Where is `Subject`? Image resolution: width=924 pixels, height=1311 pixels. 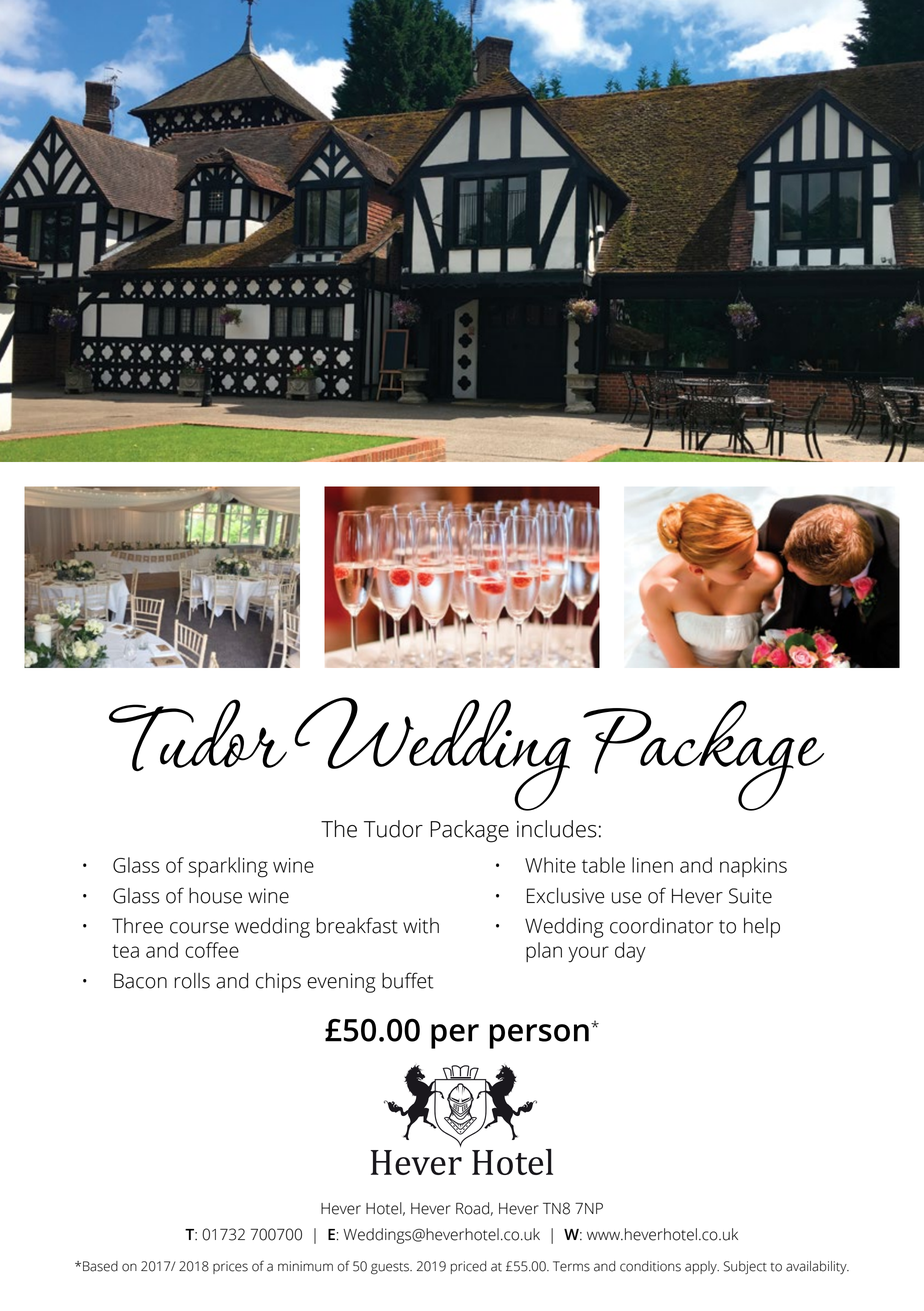
Subject is located at coordinates (745, 1267).
